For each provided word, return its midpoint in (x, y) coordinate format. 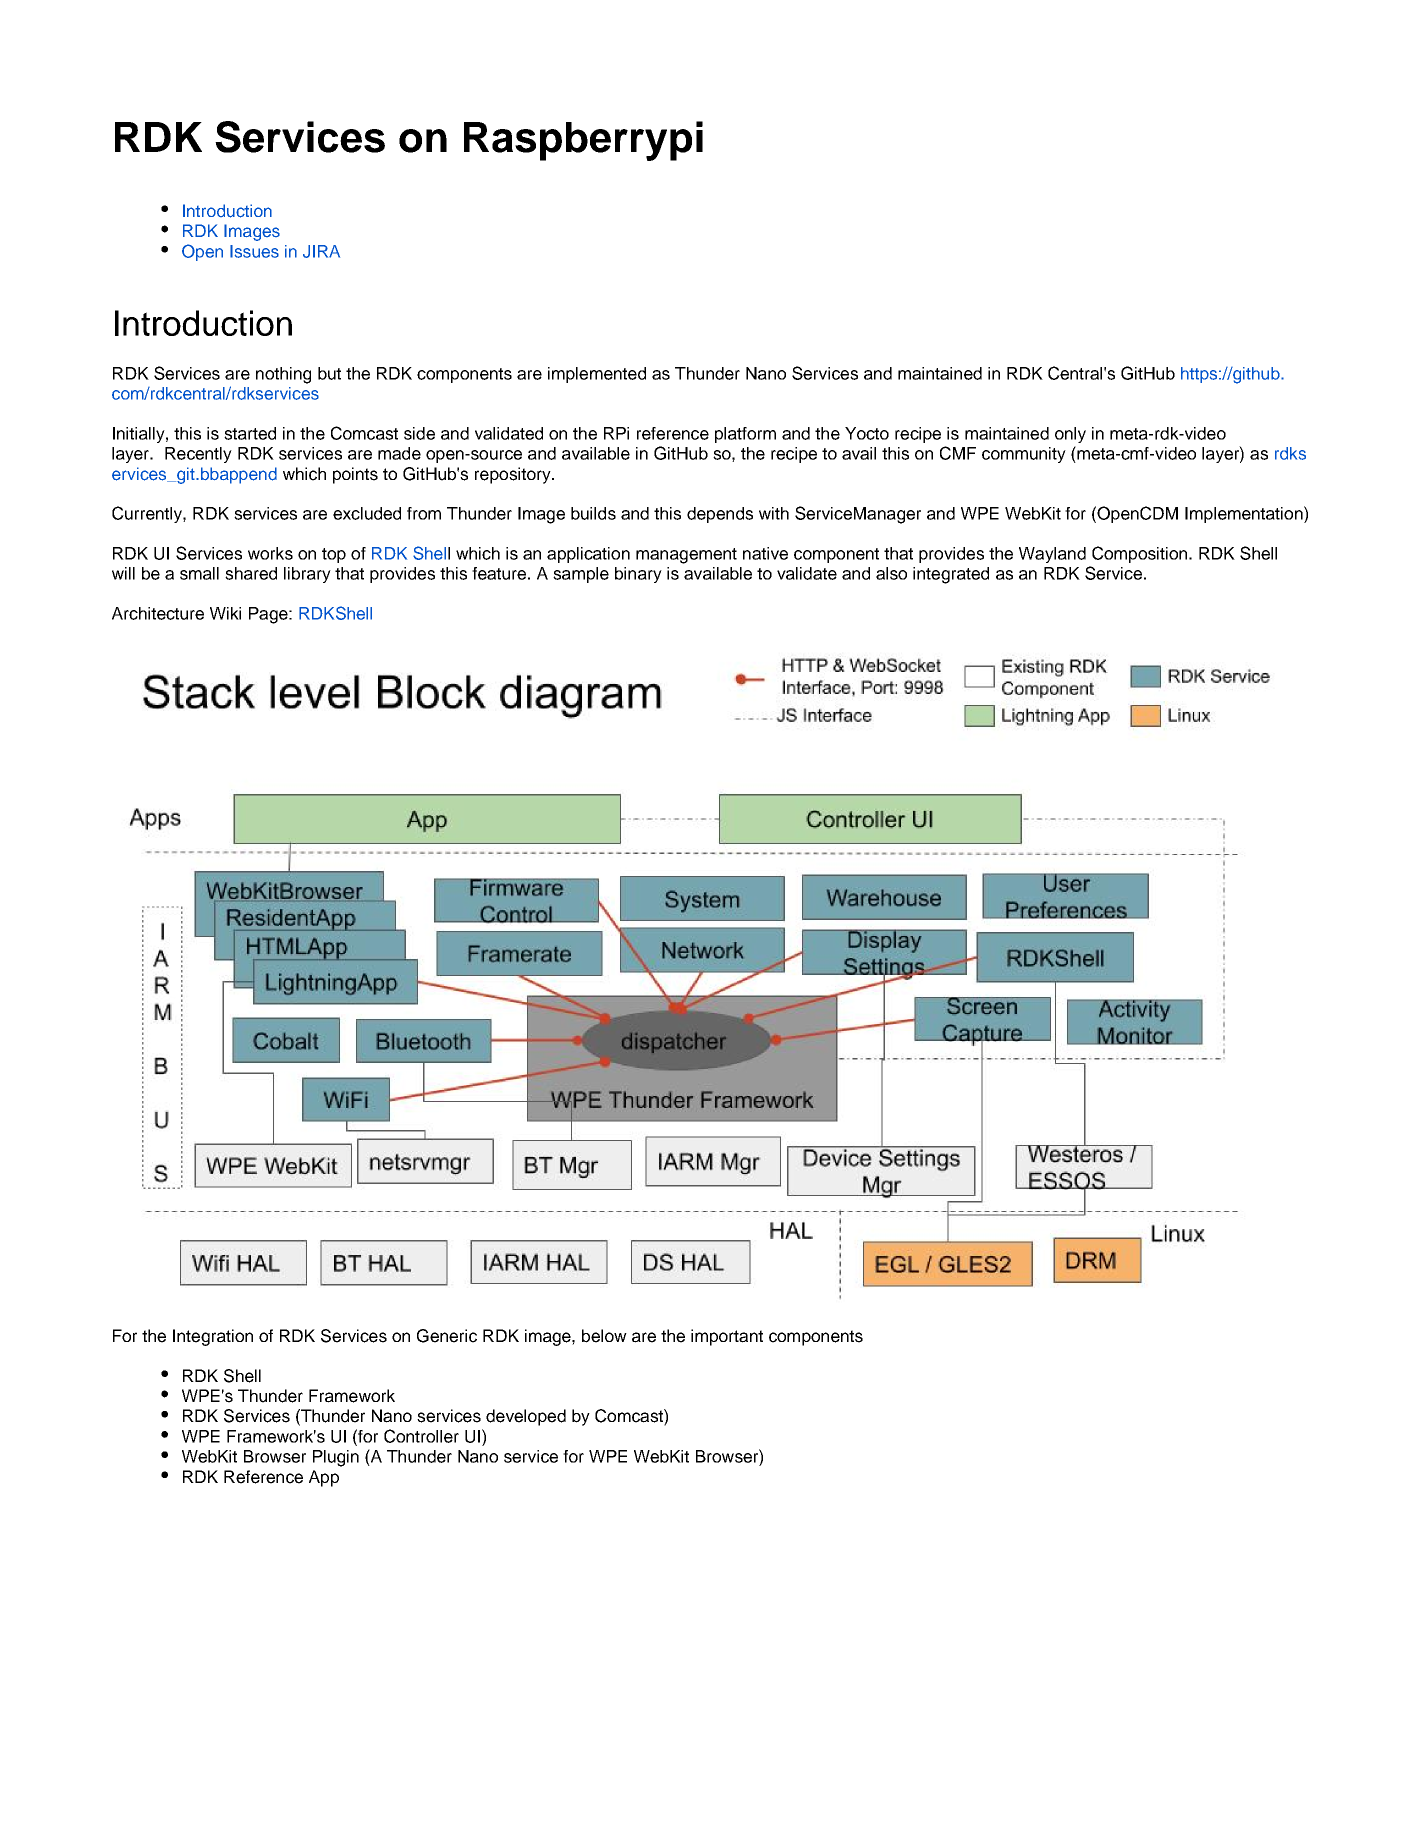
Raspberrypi (583, 141)
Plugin (336, 1458)
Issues (254, 251)
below (604, 1336)
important (727, 1337)
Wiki (225, 613)
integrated (951, 575)
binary (638, 575)
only (1070, 435)
